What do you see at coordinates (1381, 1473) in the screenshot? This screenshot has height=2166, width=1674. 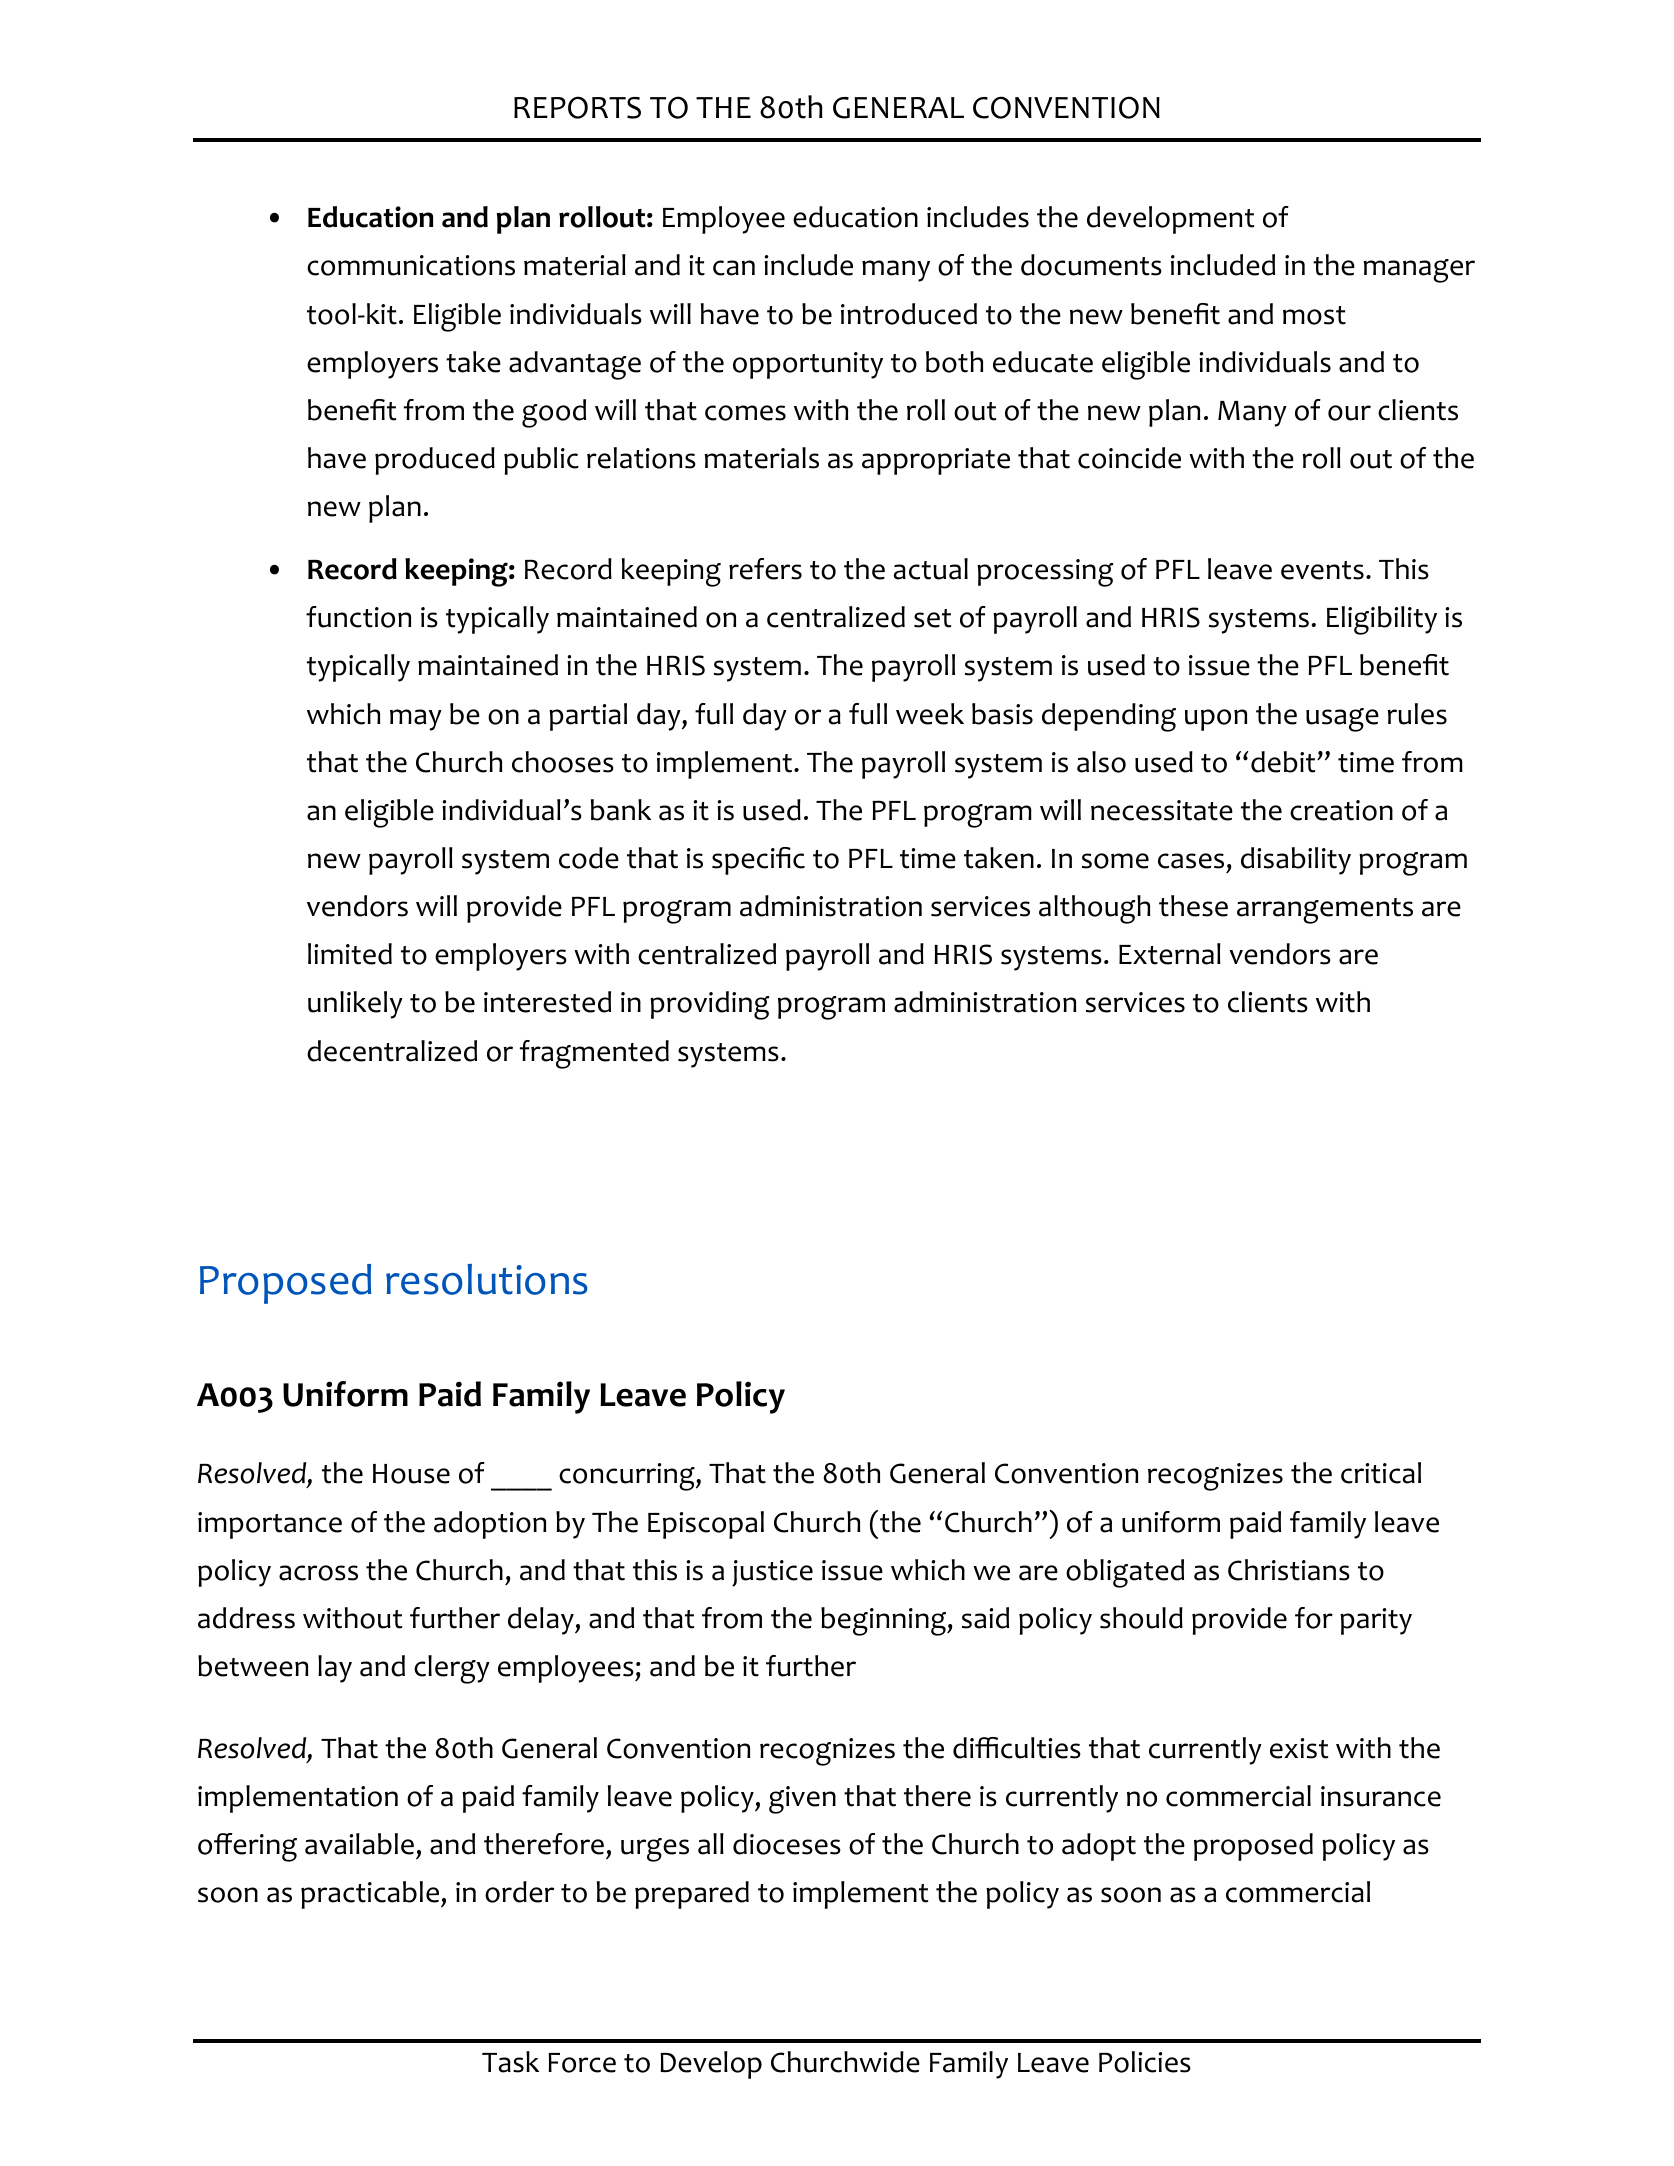 I see `critical` at bounding box center [1381, 1473].
